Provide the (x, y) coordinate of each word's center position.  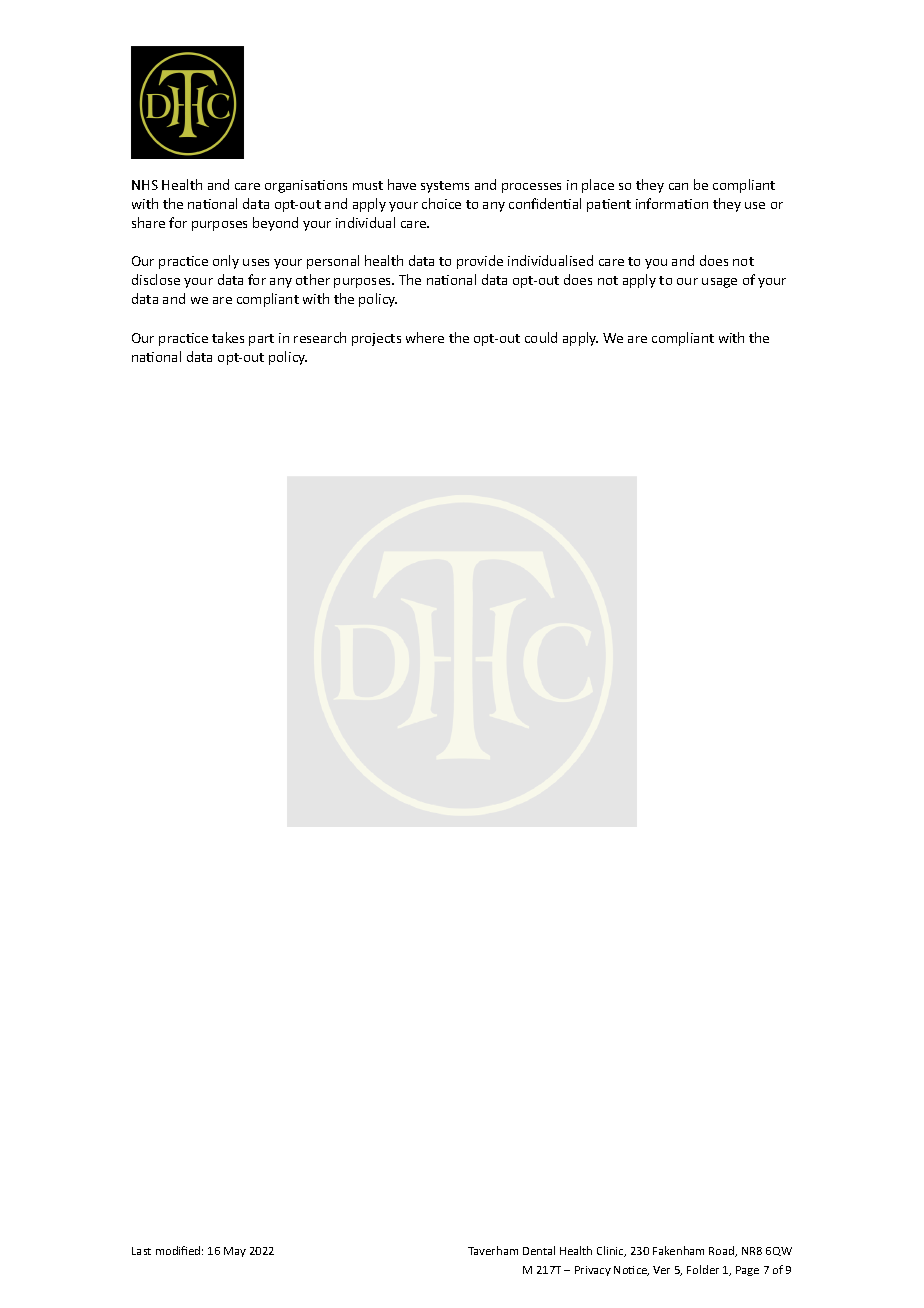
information (672, 203)
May (235, 1252)
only (226, 262)
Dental (539, 1250)
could (541, 337)
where (425, 337)
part (261, 340)
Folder (703, 1269)
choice (441, 203)
